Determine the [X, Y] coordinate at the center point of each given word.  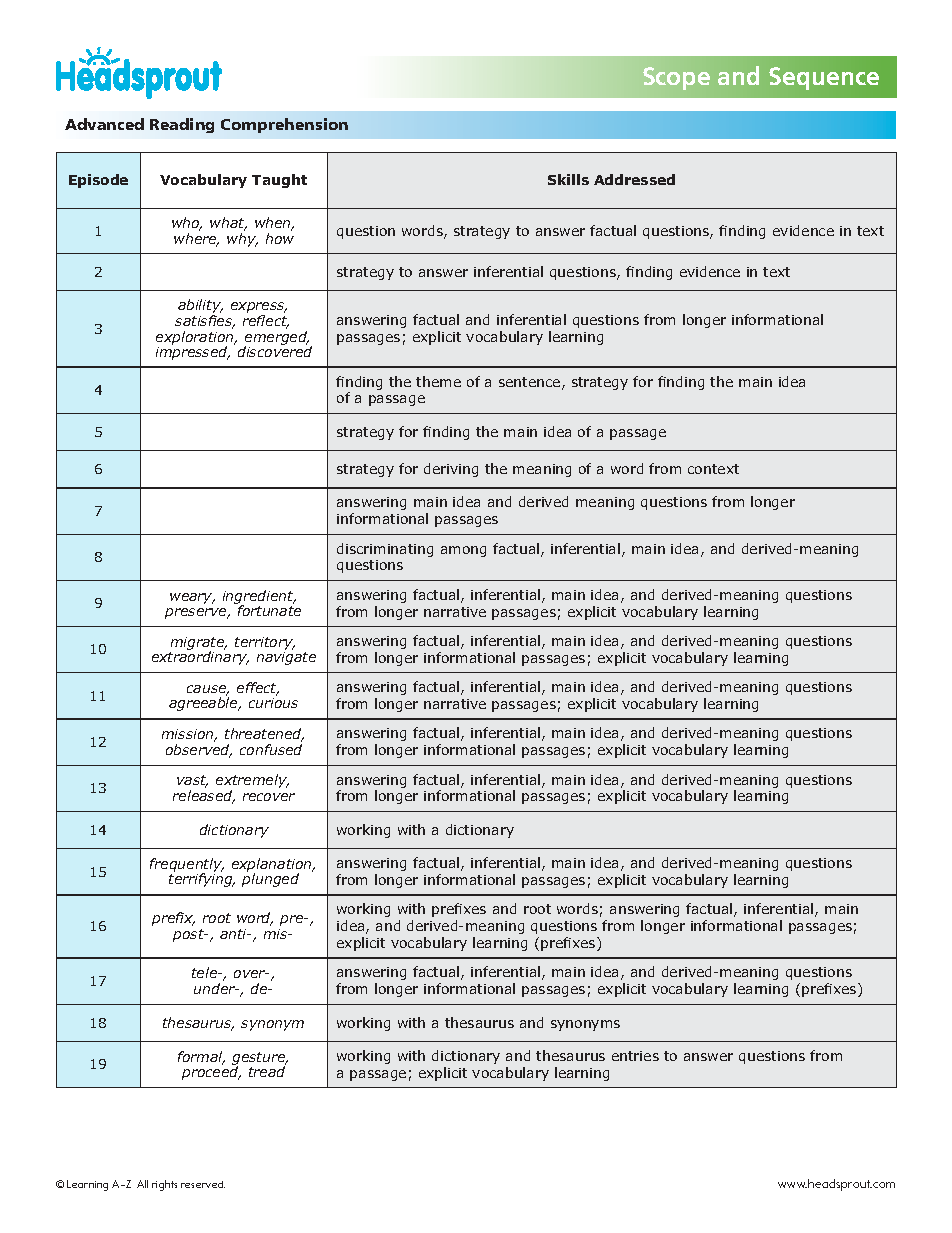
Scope [676, 78]
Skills [568, 179]
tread [267, 1070]
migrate [198, 645]
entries [635, 1056]
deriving [451, 470]
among [463, 551]
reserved [203, 1184]
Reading [182, 125]
